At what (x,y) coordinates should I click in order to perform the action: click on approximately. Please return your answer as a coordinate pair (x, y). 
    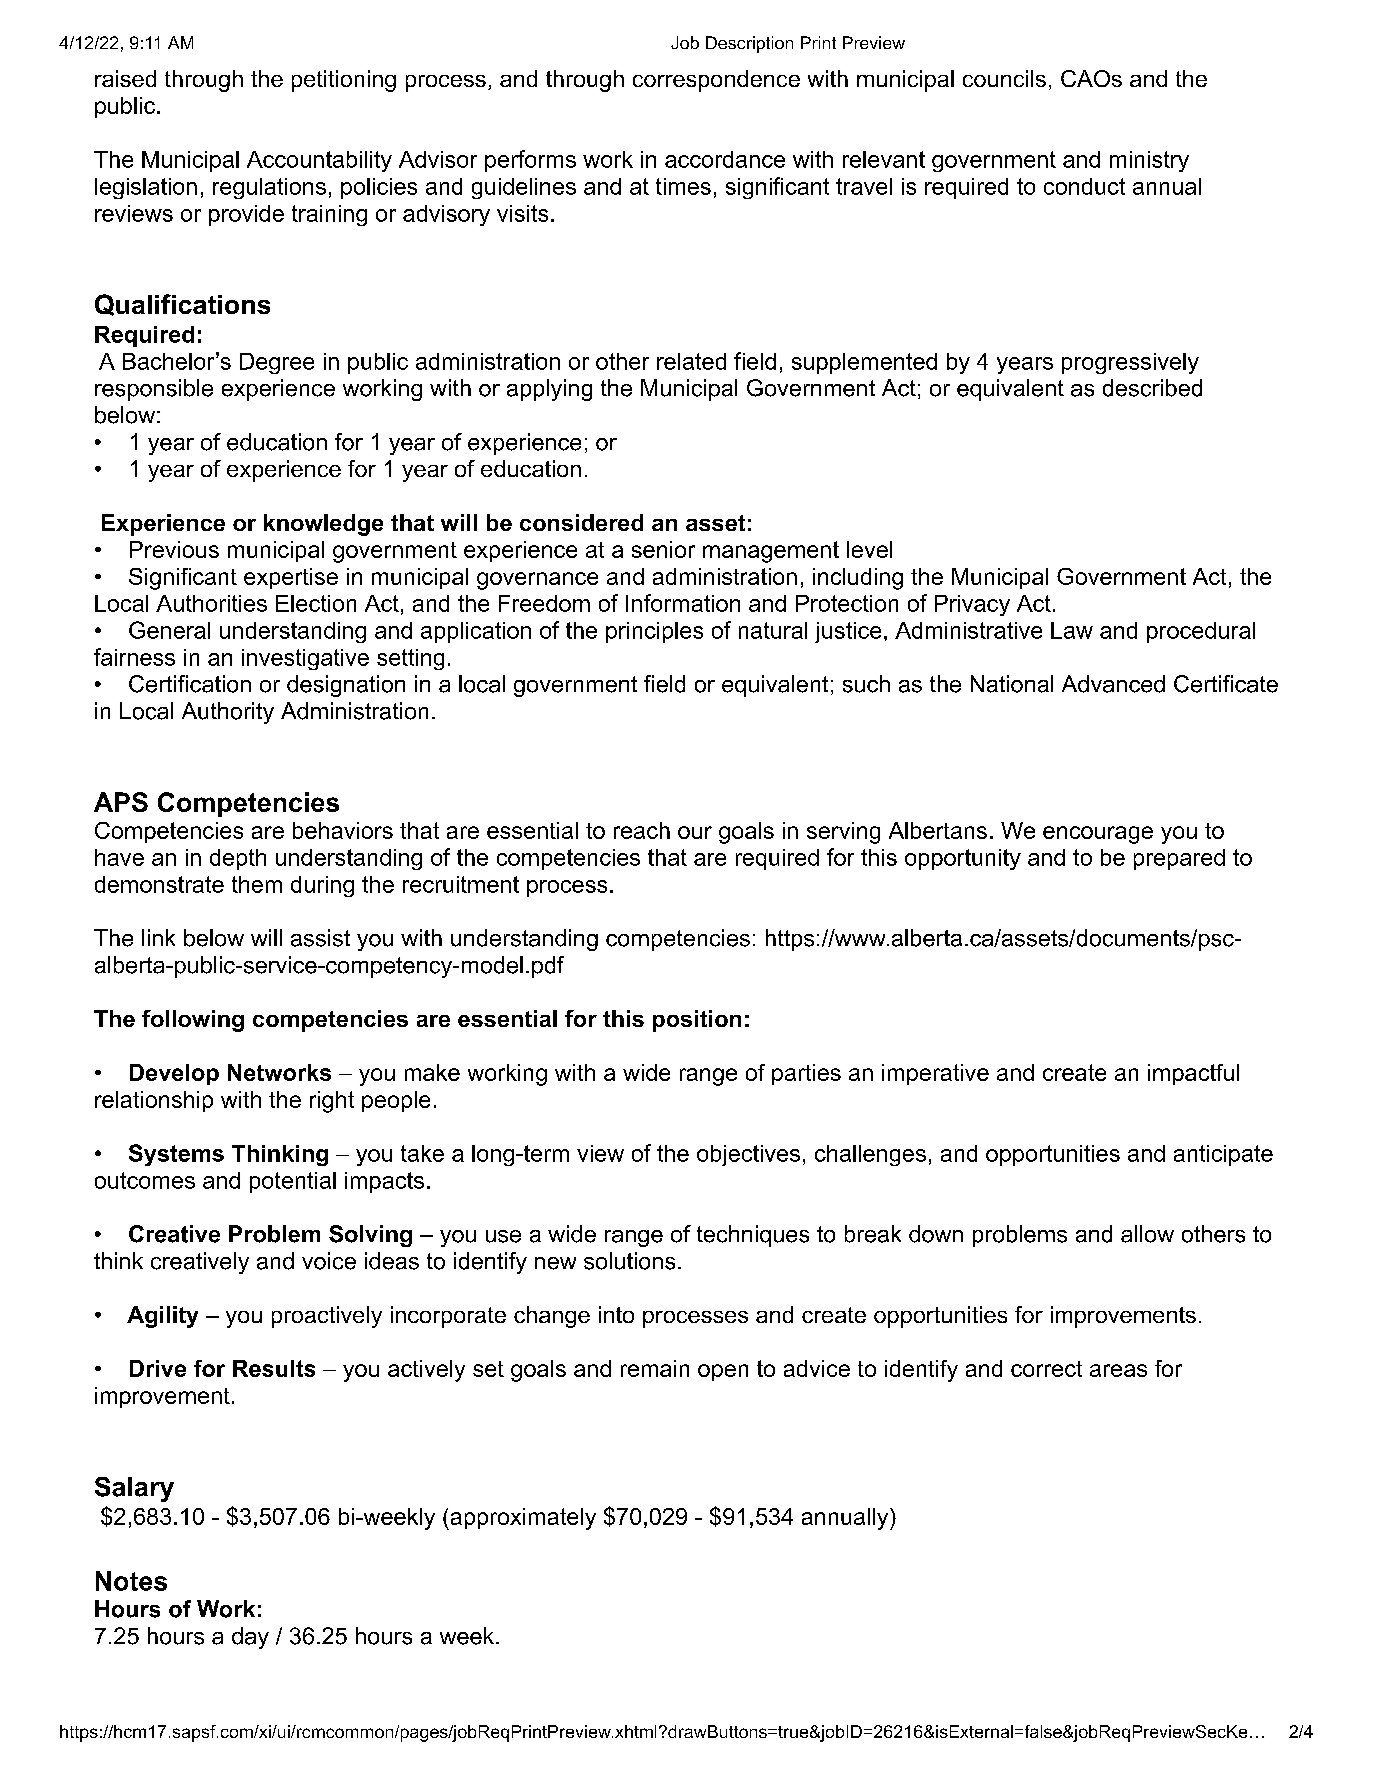
    Looking at the image, I should click on (522, 1519).
